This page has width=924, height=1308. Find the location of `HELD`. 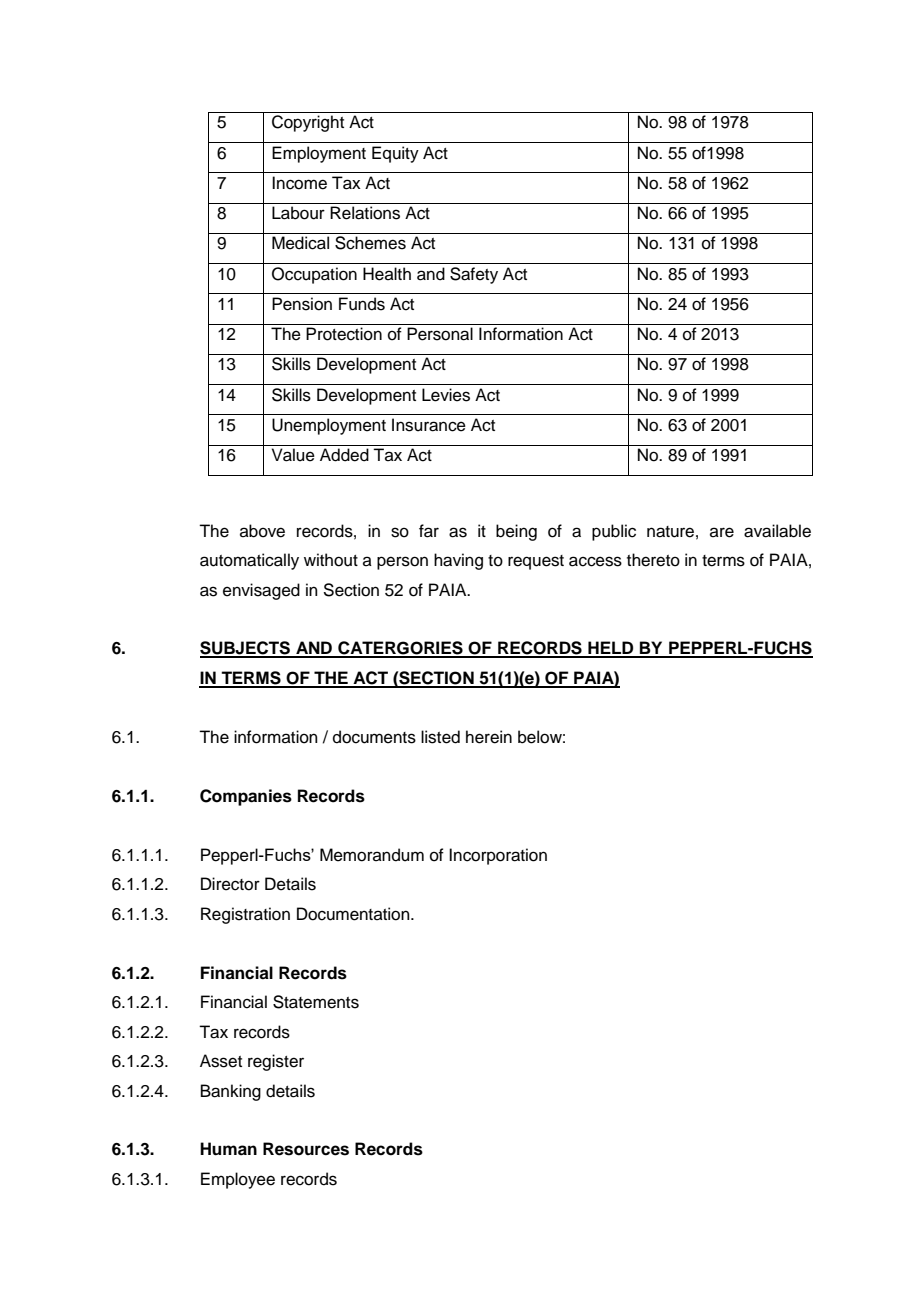

HELD is located at coordinates (611, 649).
